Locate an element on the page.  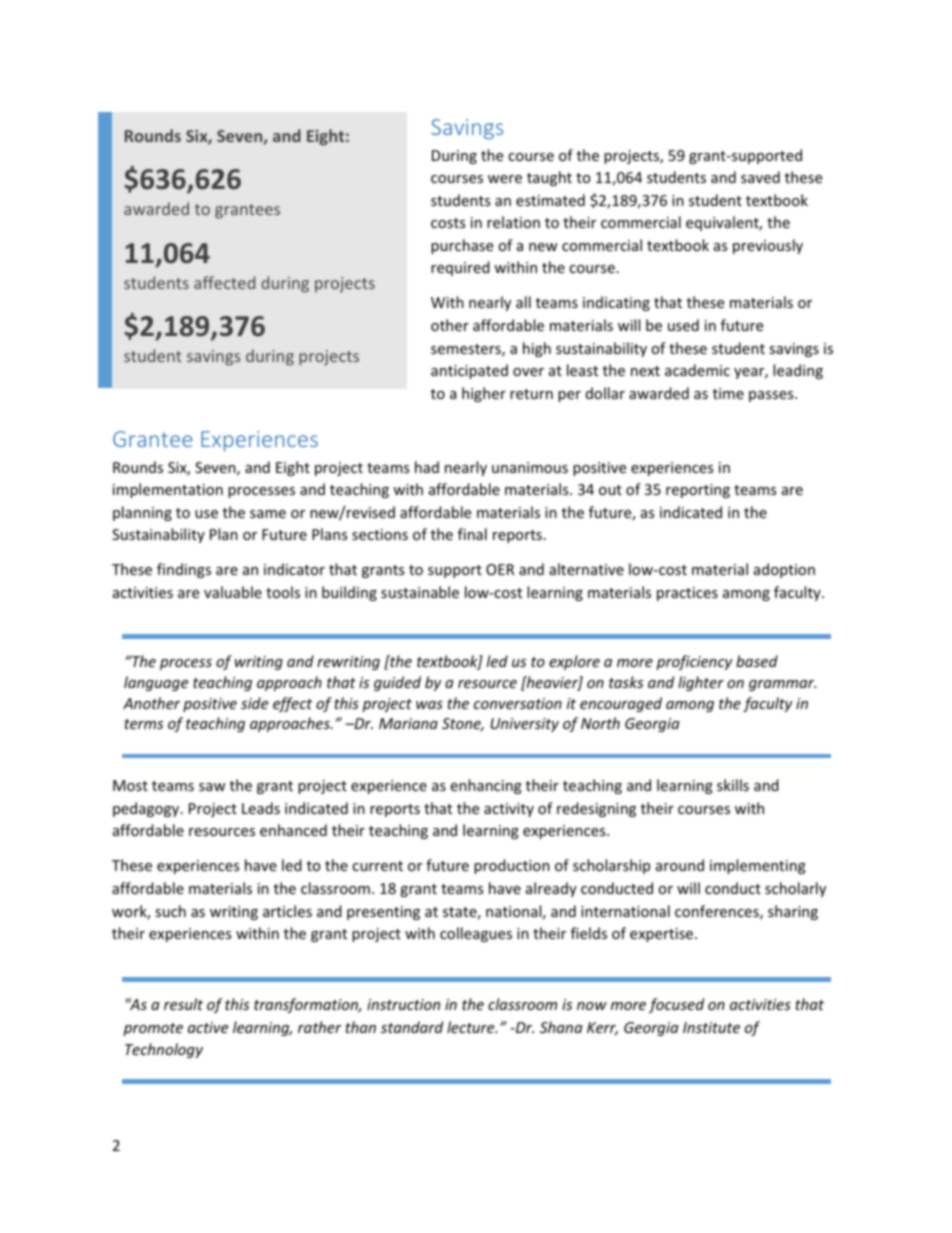
implementation is located at coordinates (168, 490).
